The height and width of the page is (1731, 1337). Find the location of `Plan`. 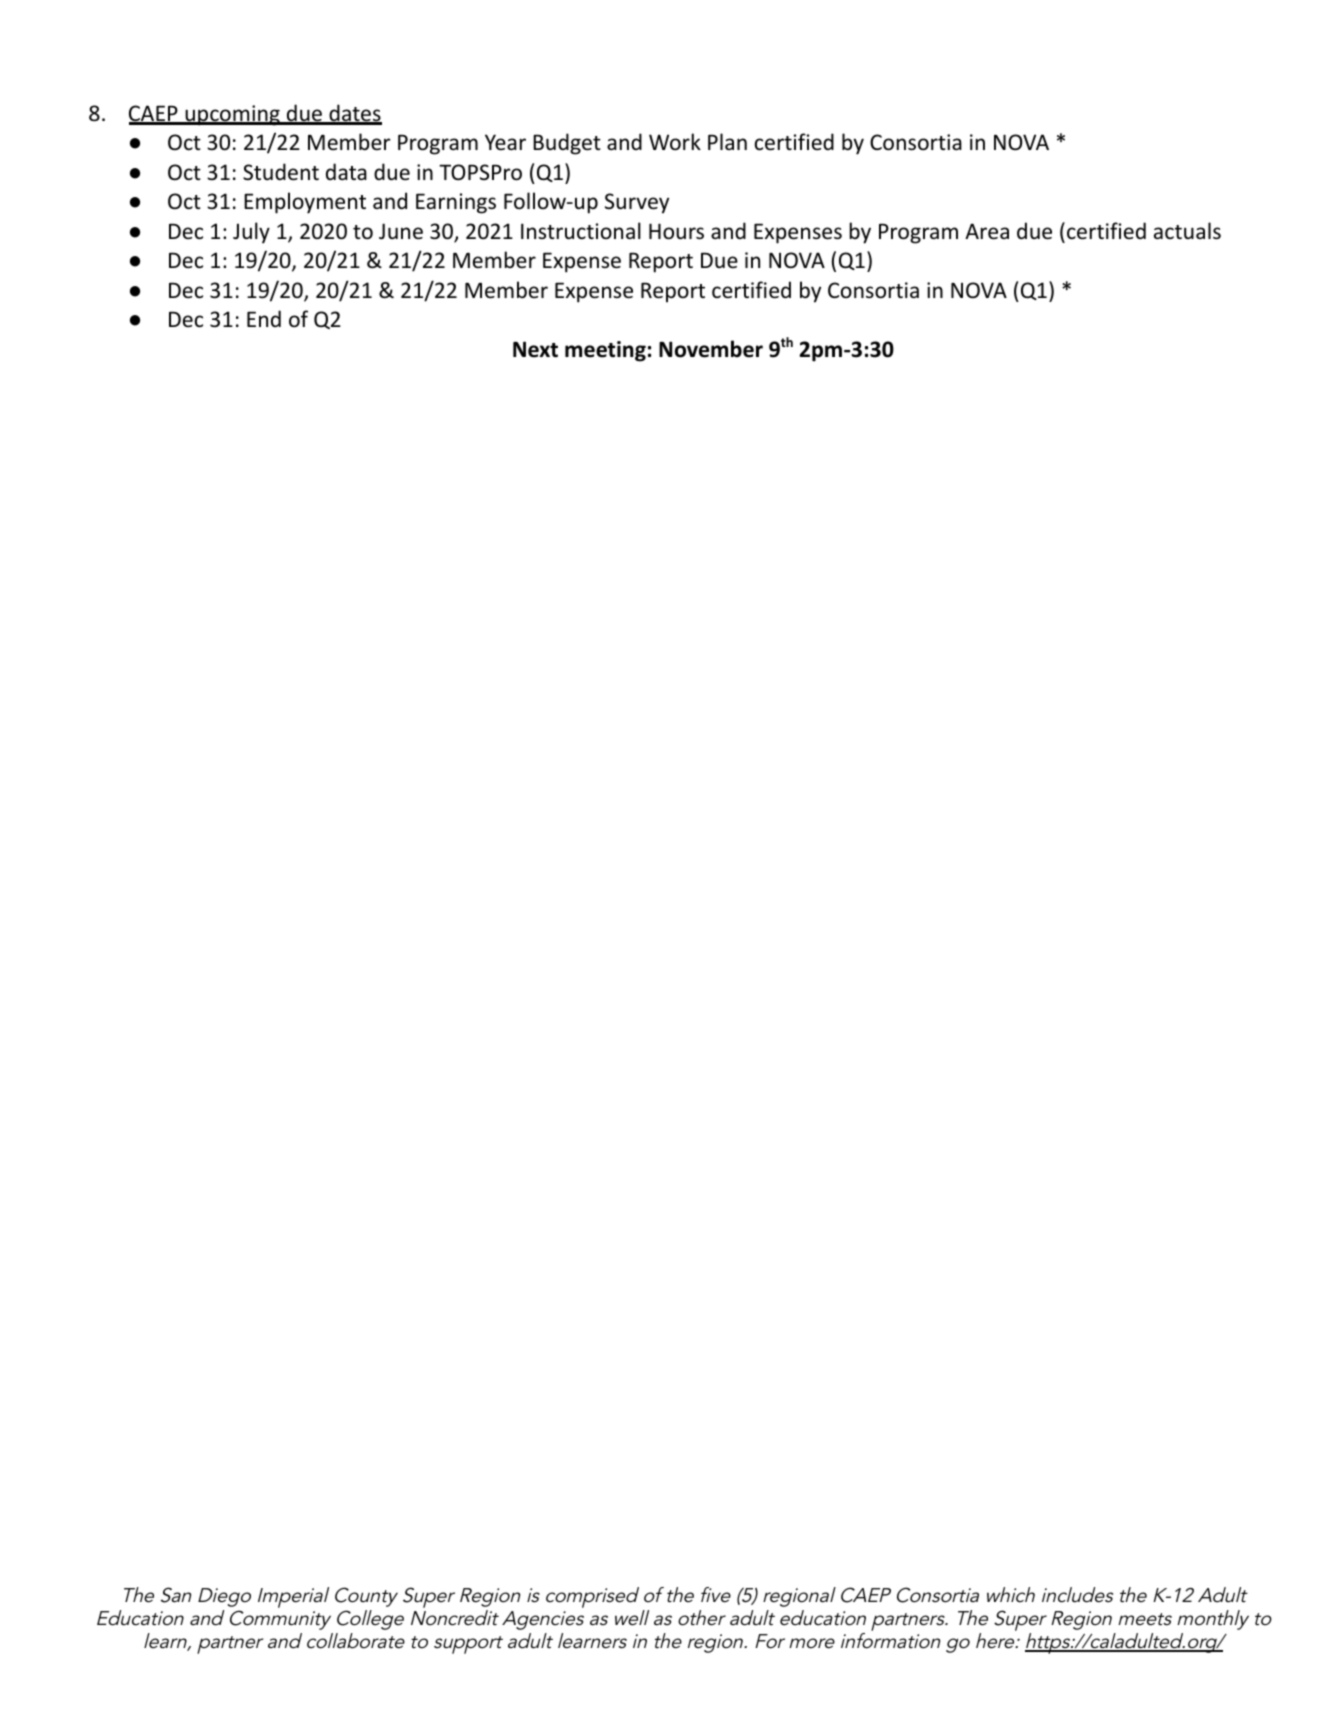

Plan is located at coordinates (727, 141).
